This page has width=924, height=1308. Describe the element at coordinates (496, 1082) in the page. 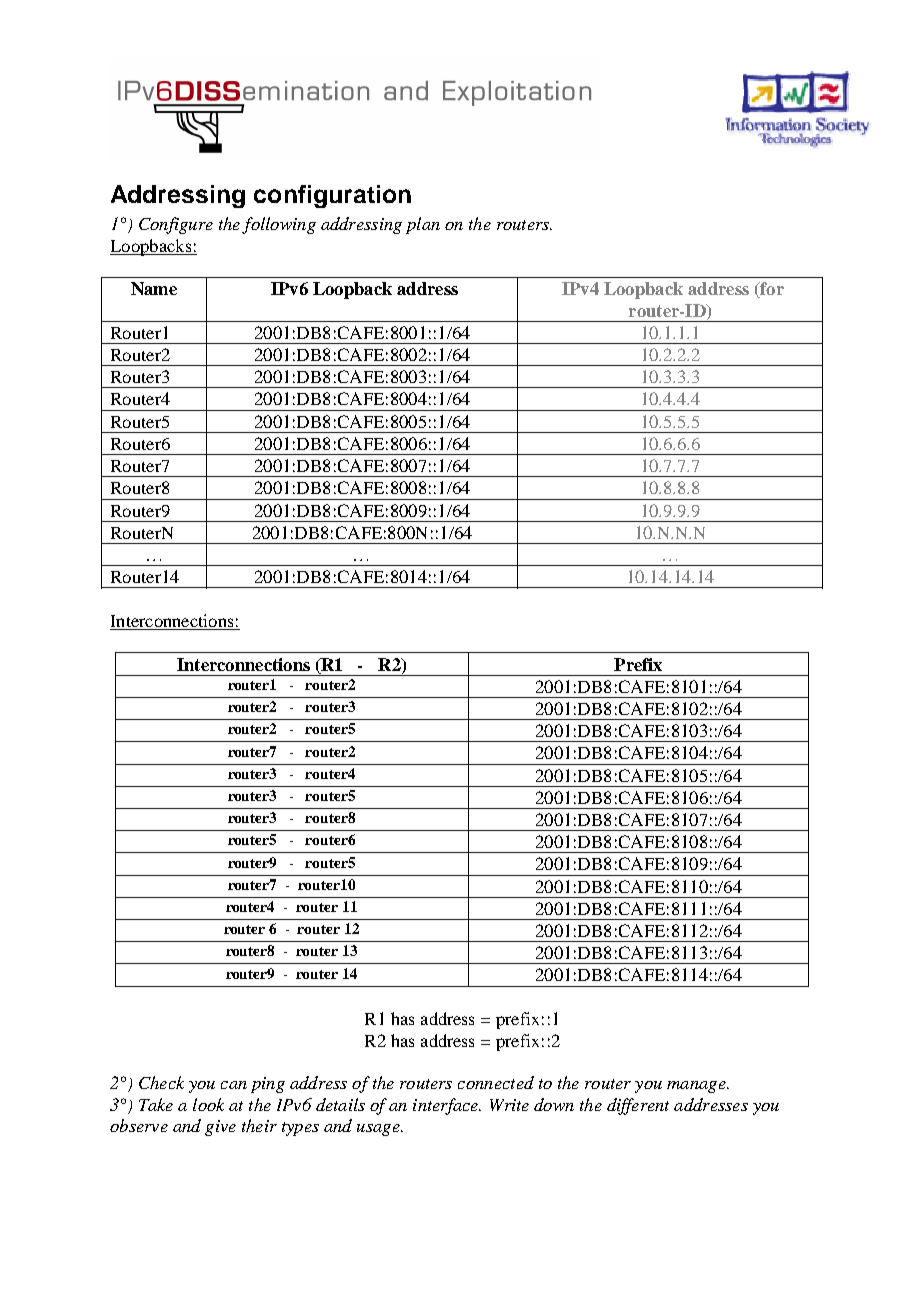

I see `connected` at that location.
